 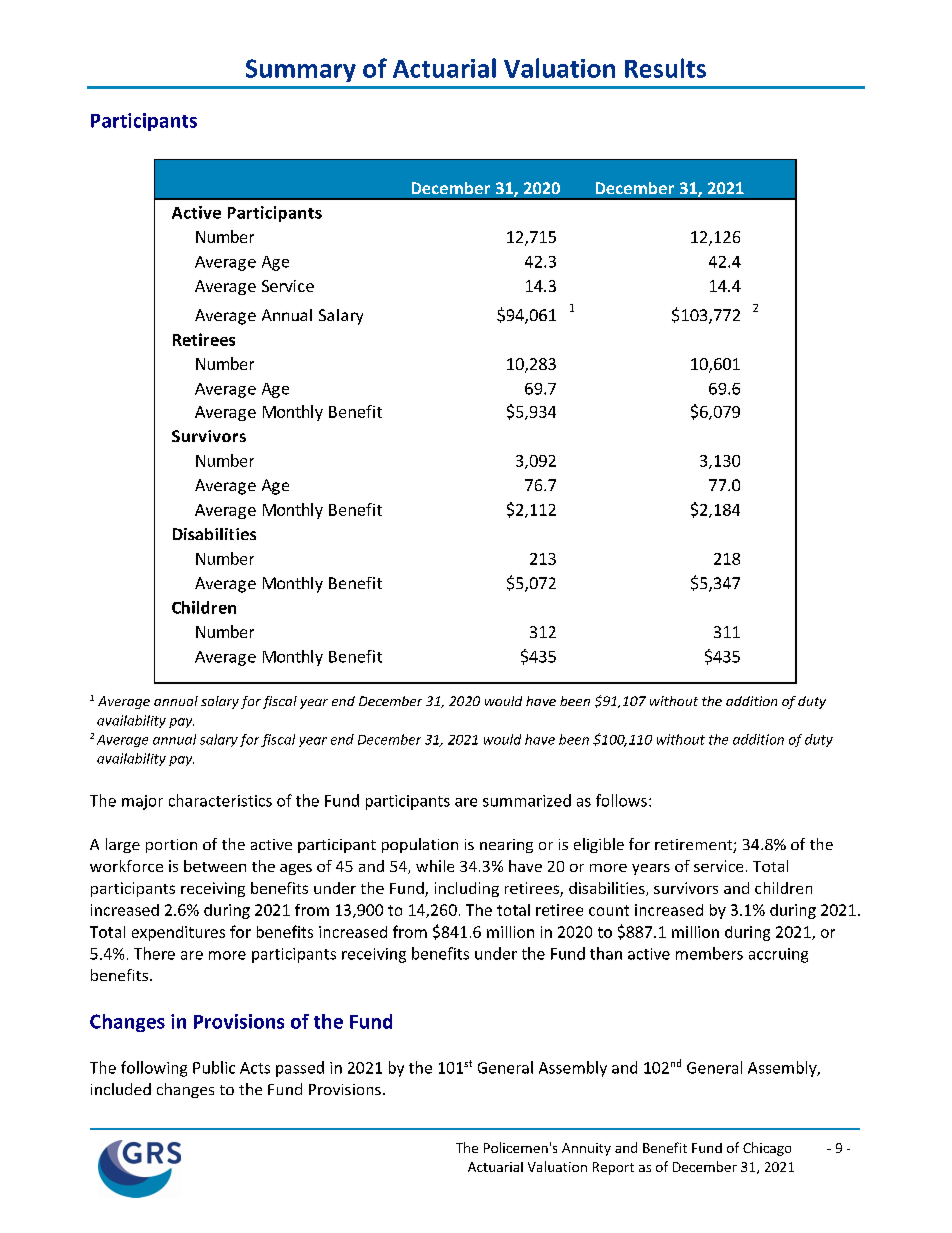 What do you see at coordinates (767, 1149) in the image?
I see `Chicago` at bounding box center [767, 1149].
